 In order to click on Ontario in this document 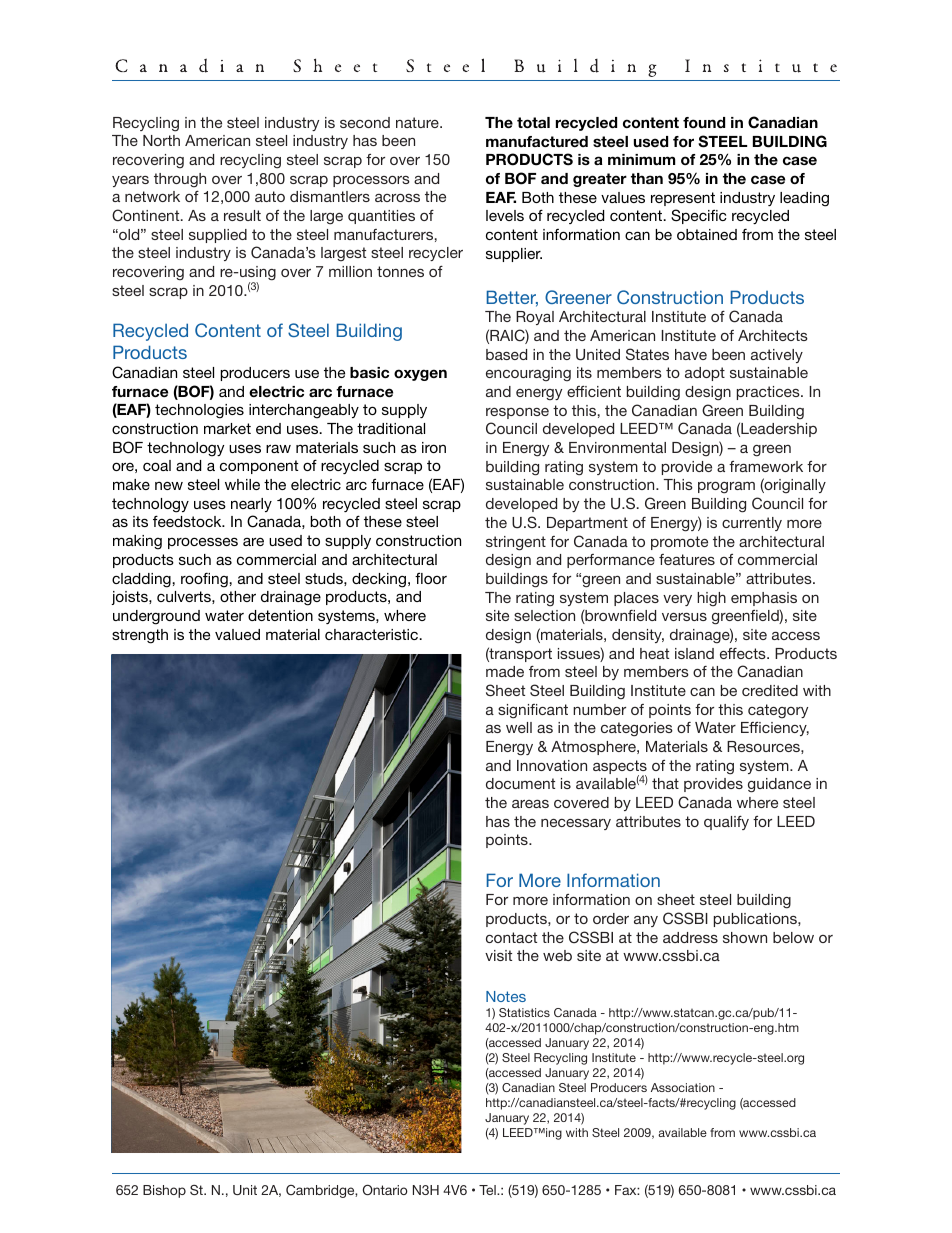, I will do `click(385, 1189)`.
